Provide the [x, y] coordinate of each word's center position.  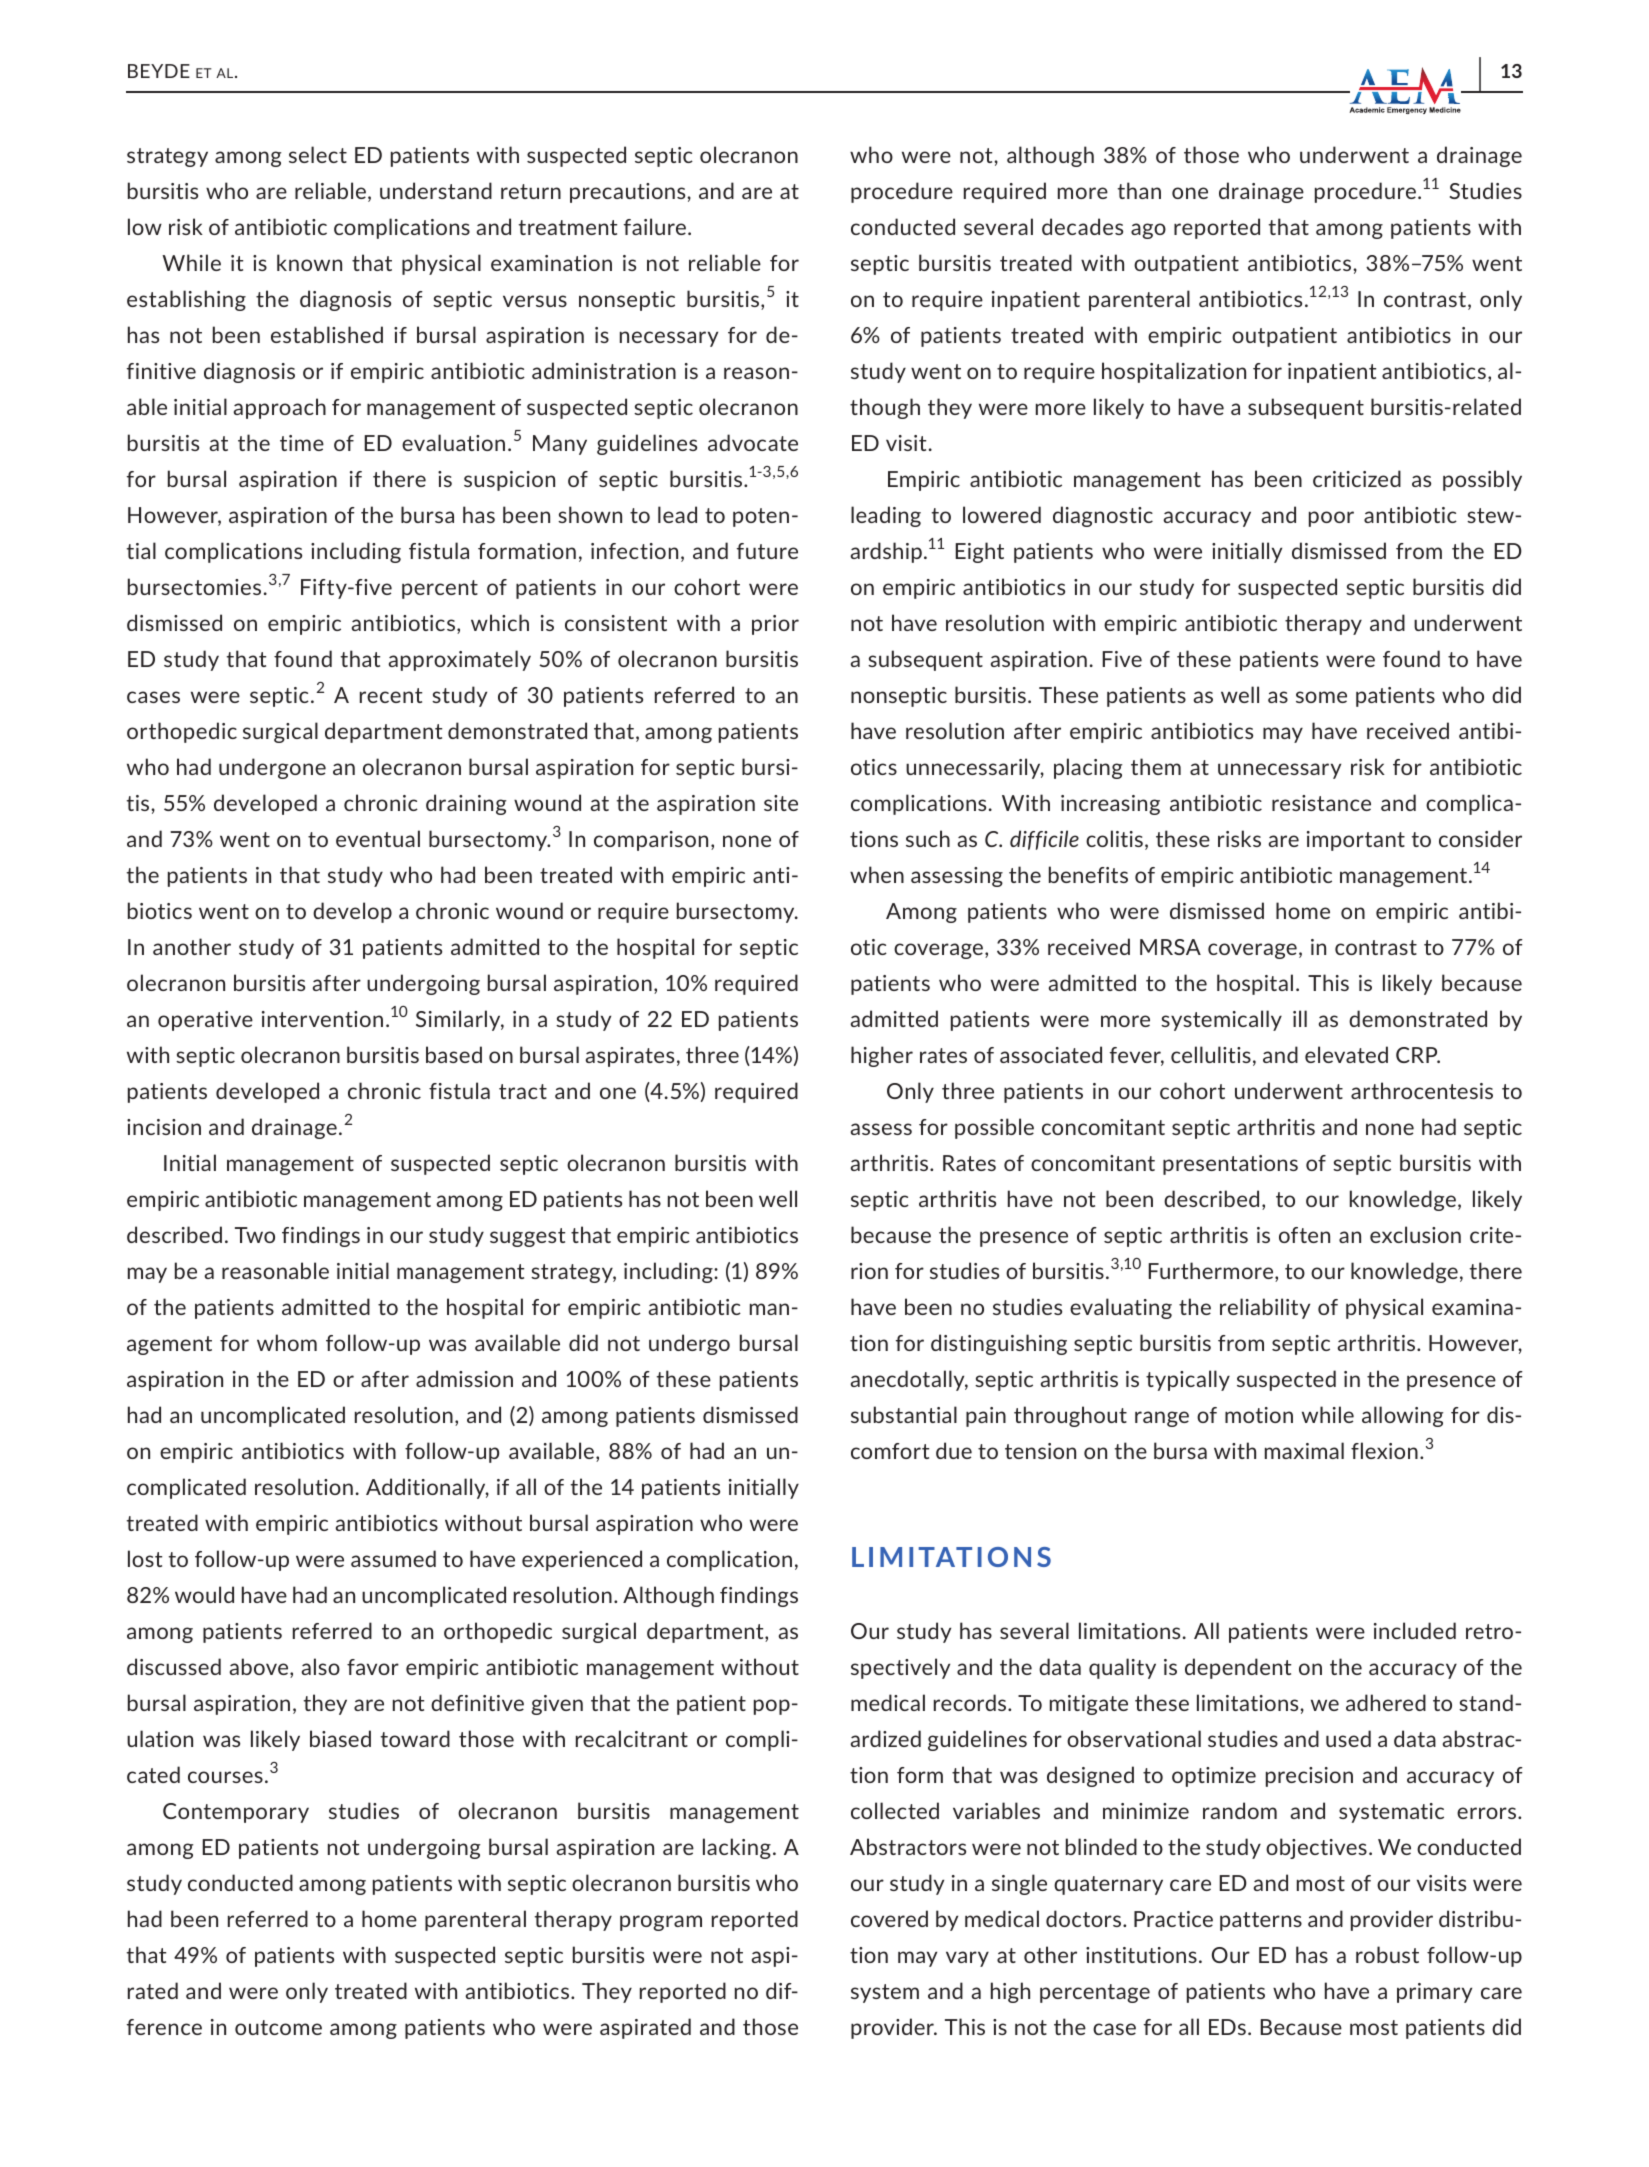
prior [775, 625]
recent [391, 695]
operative [205, 1021]
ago [1148, 231]
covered [889, 1918]
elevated [1346, 1054]
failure [654, 226]
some [1321, 697]
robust [1387, 1954]
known [309, 262]
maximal [1304, 1450]
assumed [393, 1558]
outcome [278, 2027]
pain [986, 1417]
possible [994, 1128]
